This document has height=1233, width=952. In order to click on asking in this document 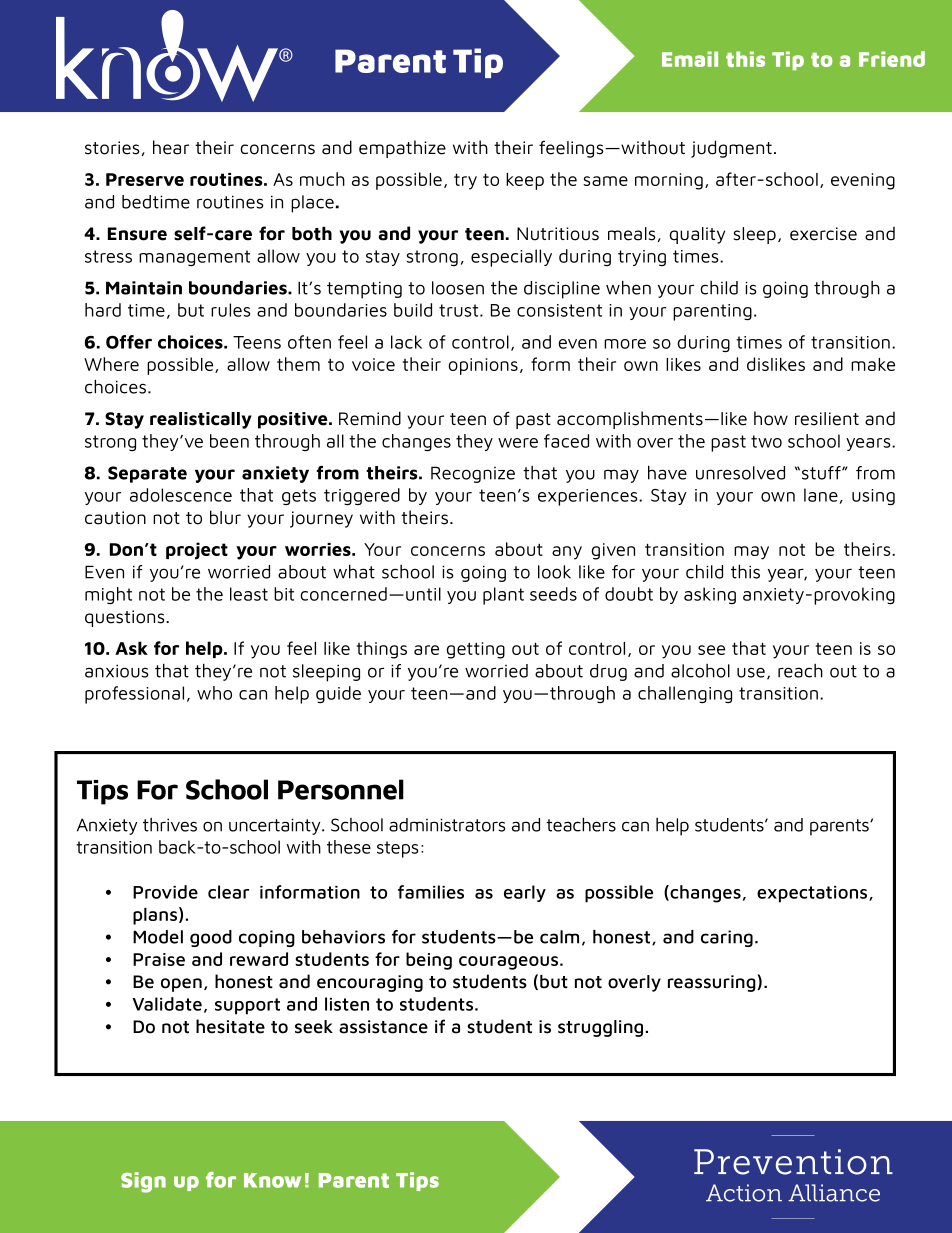, I will do `click(710, 595)`.
